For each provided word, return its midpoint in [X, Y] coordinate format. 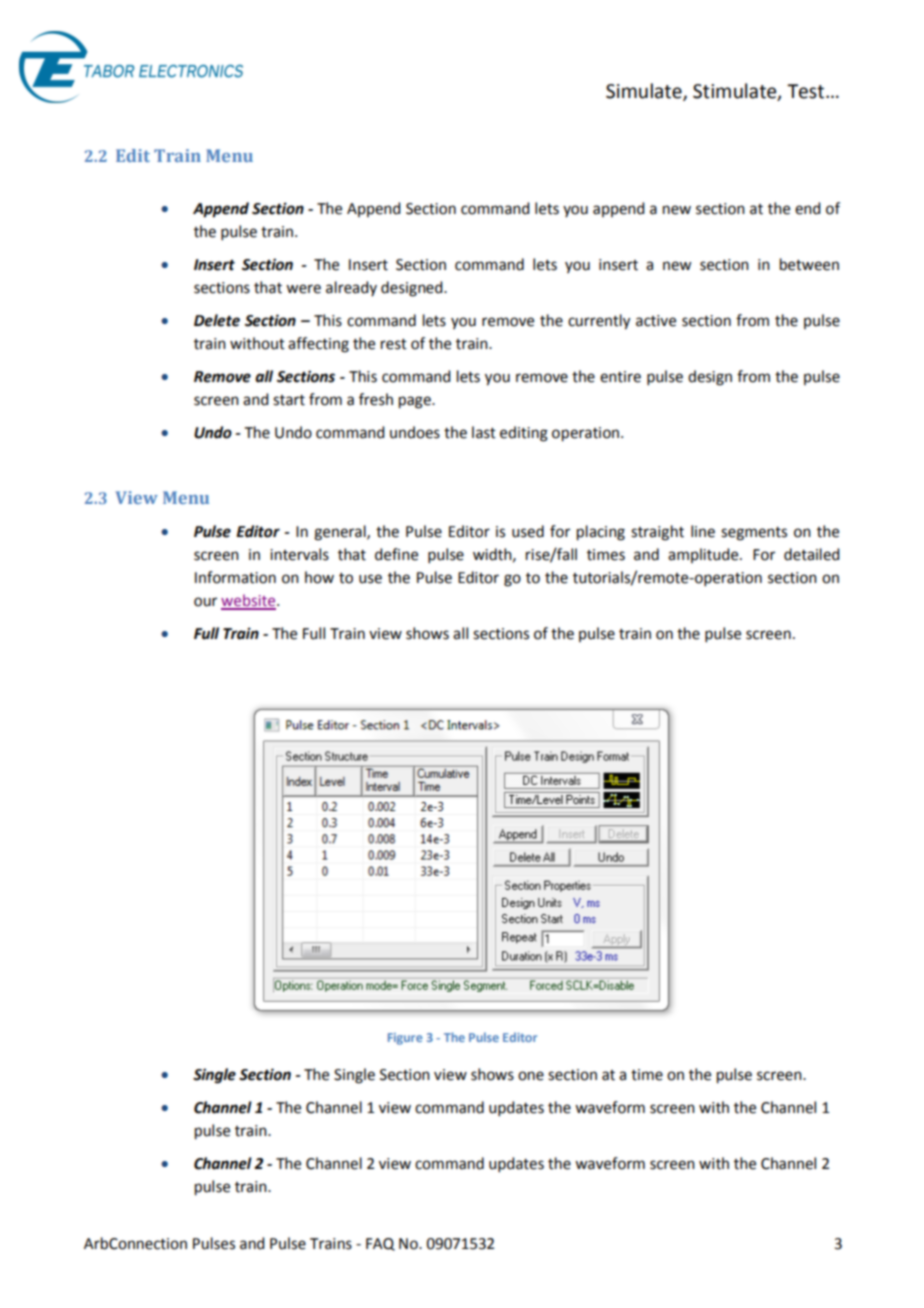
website [249, 601]
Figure [405, 1039]
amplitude [704, 555]
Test [807, 91]
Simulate [645, 91]
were [303, 289]
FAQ [380, 1244]
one [531, 1076]
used [528, 531]
